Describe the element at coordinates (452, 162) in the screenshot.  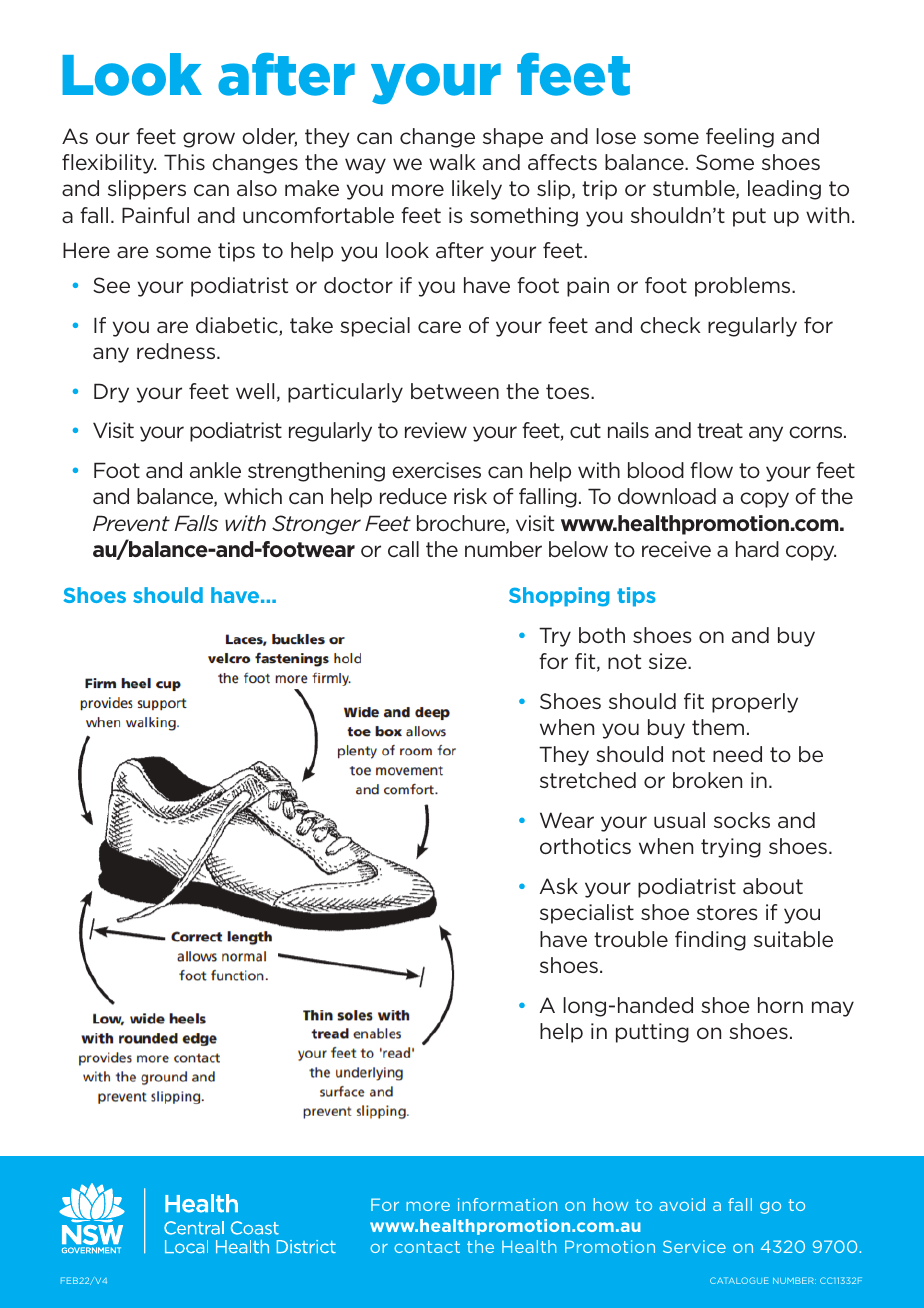
I see `walk` at that location.
